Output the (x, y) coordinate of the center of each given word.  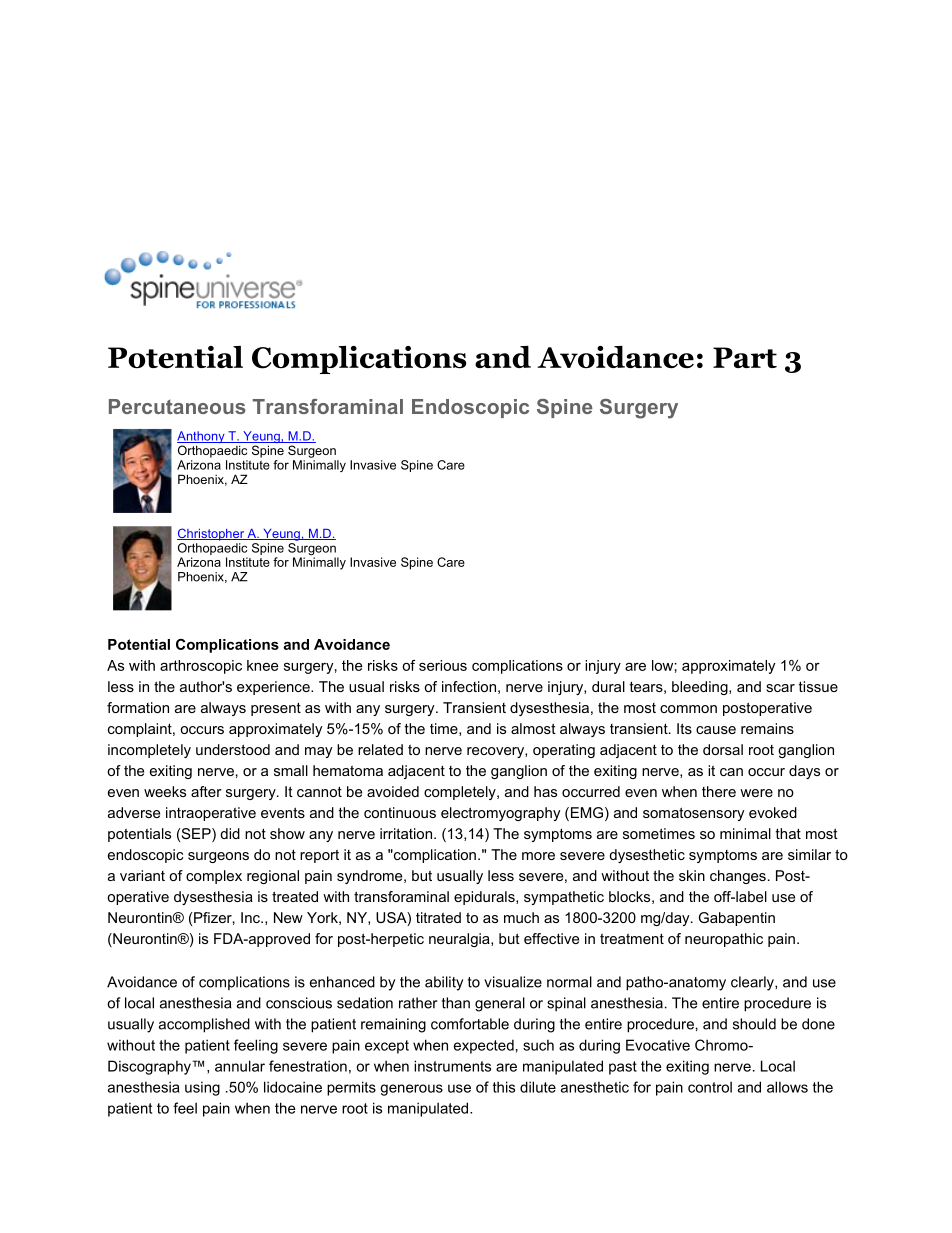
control (710, 1087)
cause (716, 730)
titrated (438, 917)
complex (214, 877)
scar (780, 688)
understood (233, 749)
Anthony (202, 438)
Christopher (211, 534)
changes (738, 877)
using (202, 1088)
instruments (452, 1066)
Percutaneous (177, 406)
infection (469, 686)
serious (443, 665)
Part (745, 357)
